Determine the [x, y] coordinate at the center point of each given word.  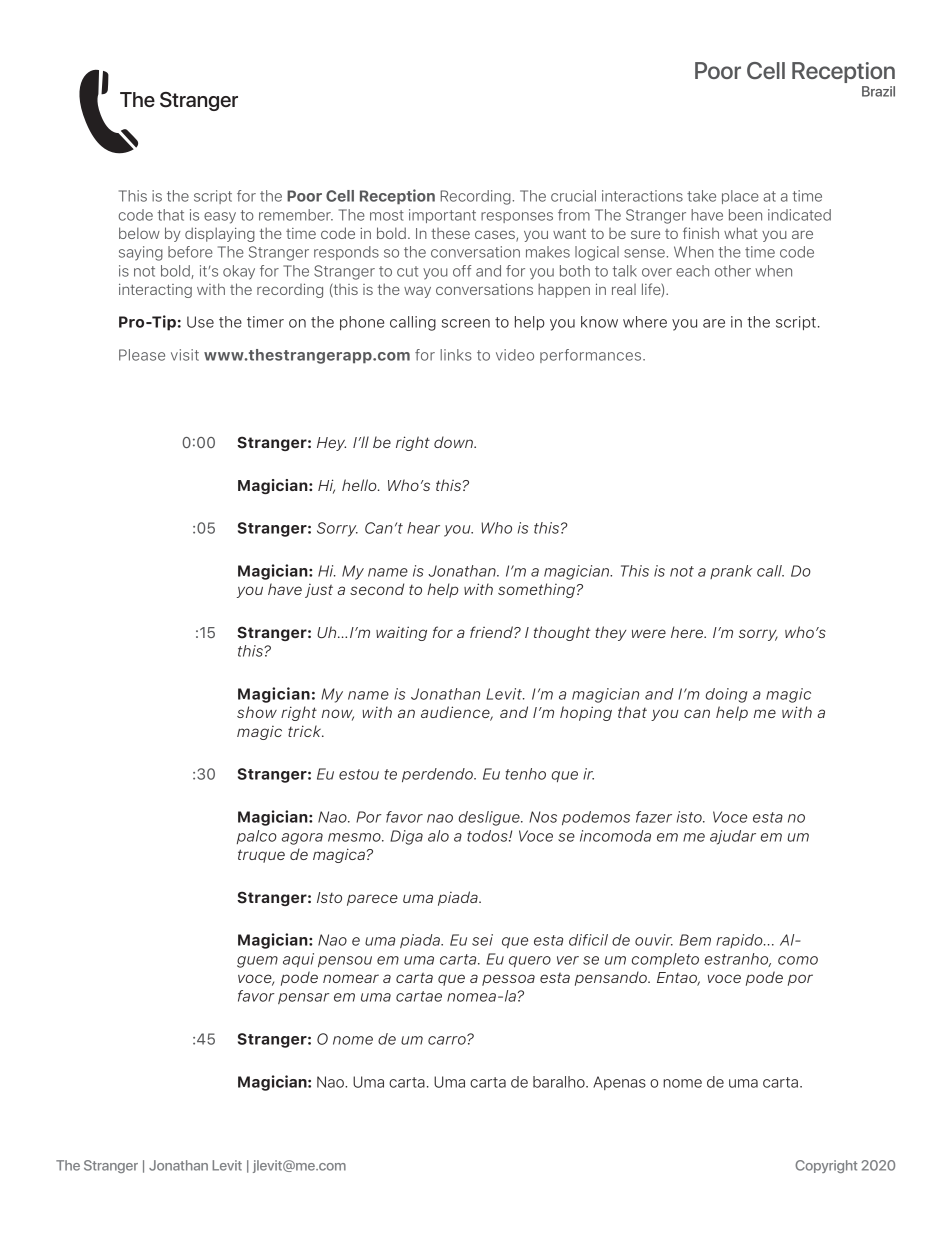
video [515, 355]
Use [200, 322]
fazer [654, 817]
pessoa [508, 980]
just [319, 591]
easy [220, 218]
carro [448, 1040]
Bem [695, 940]
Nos [543, 817]
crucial [573, 196]
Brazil [878, 91]
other [733, 271]
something [536, 590]
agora [302, 839]
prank [731, 572]
